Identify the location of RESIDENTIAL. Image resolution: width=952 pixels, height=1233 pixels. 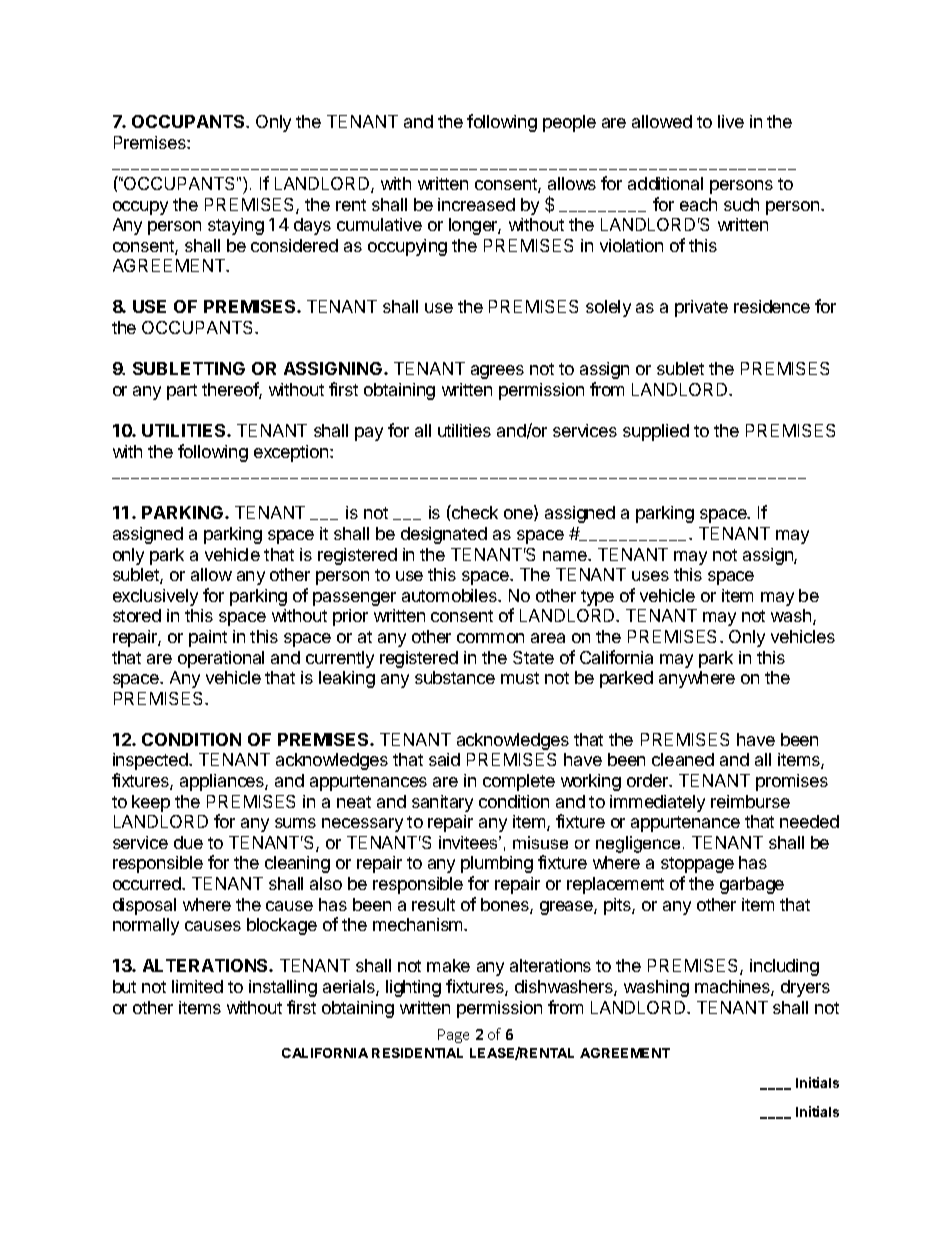
(417, 1053).
